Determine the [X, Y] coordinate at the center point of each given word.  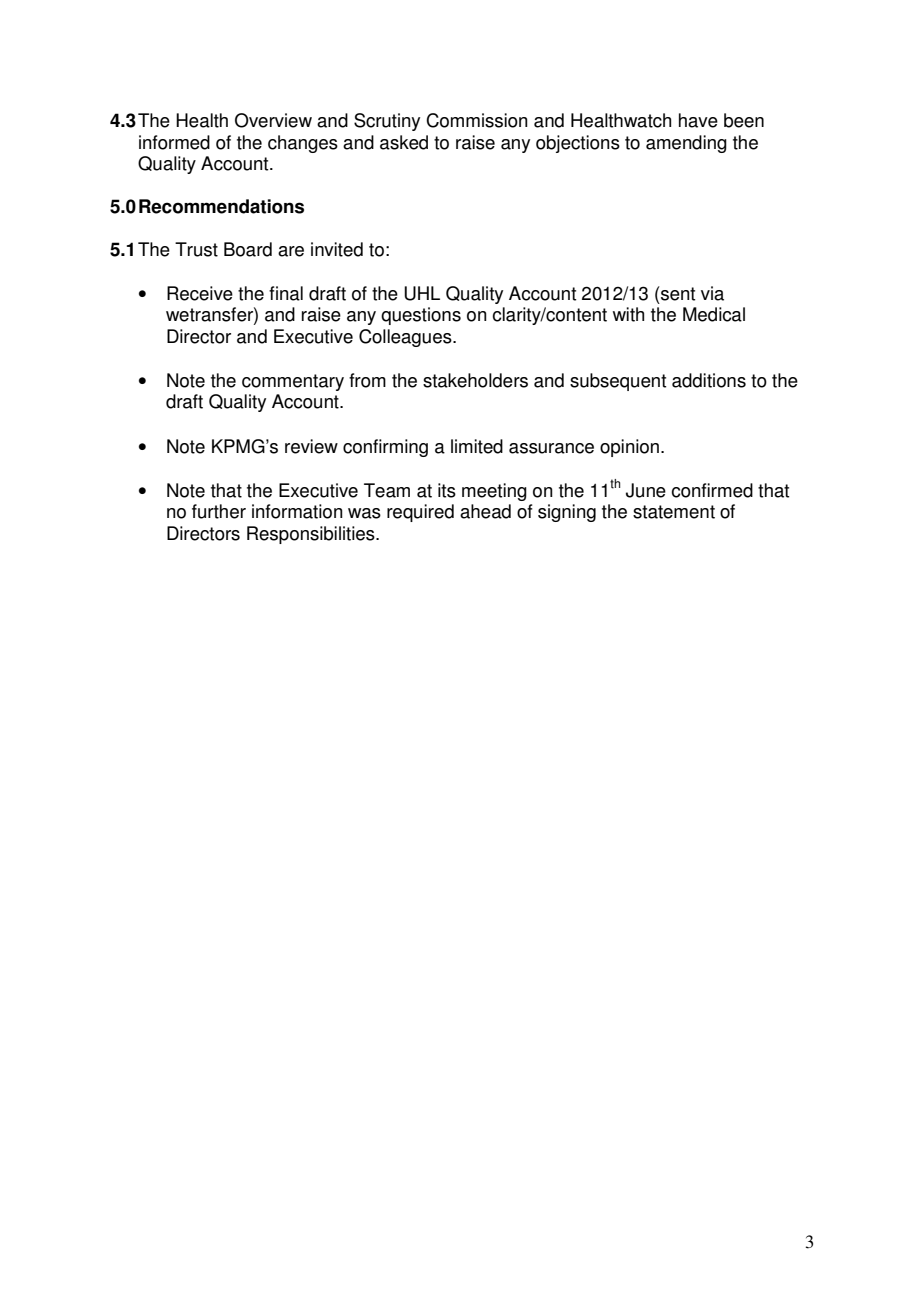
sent [677, 293]
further [219, 511]
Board [248, 249]
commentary [293, 382]
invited [337, 249]
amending [686, 144]
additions [709, 380]
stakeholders [475, 380]
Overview [273, 120]
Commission [477, 120]
